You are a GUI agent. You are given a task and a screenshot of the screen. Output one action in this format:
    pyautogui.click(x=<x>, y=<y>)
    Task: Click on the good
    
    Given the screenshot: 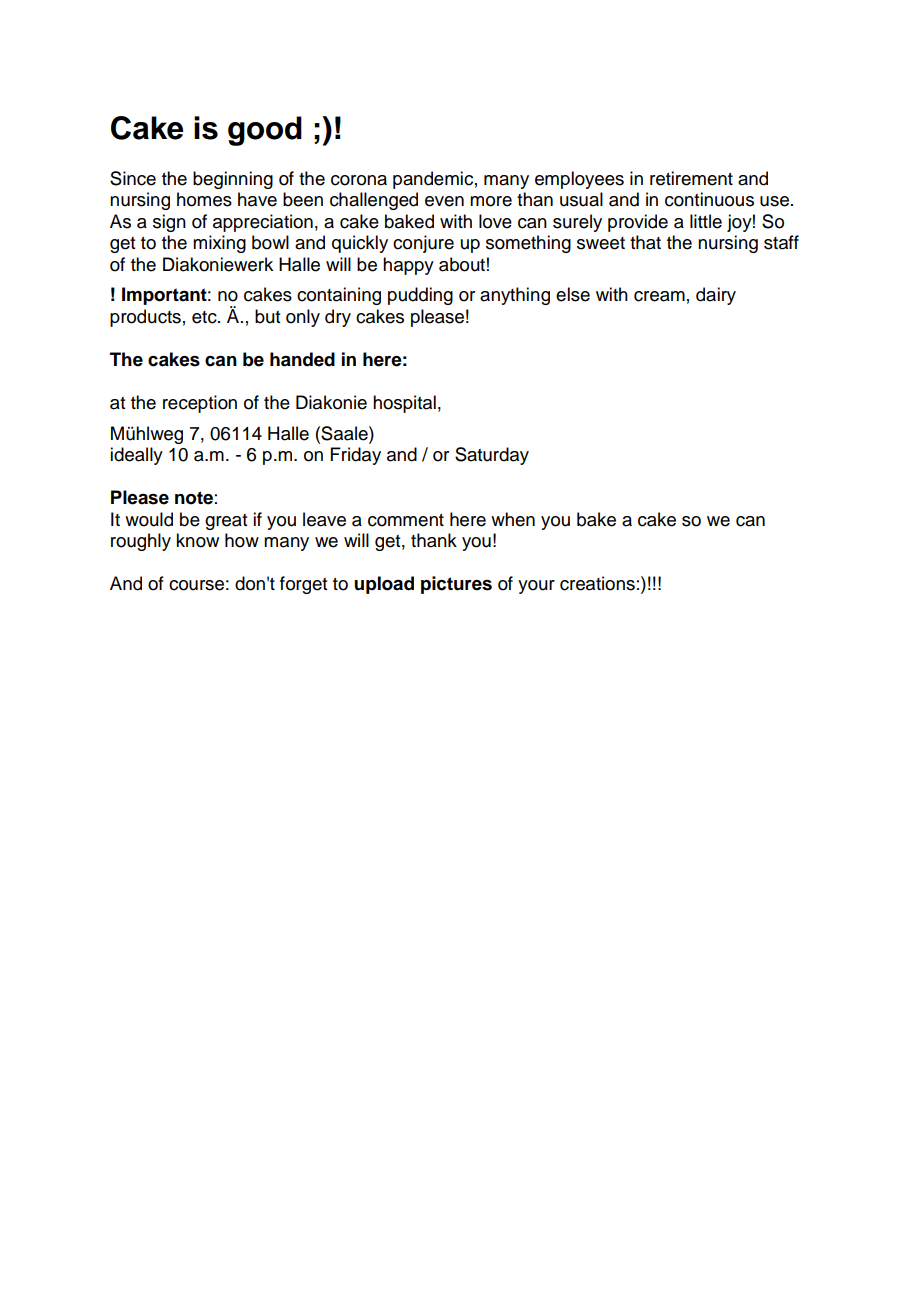 What is the action you would take?
    pyautogui.click(x=265, y=131)
